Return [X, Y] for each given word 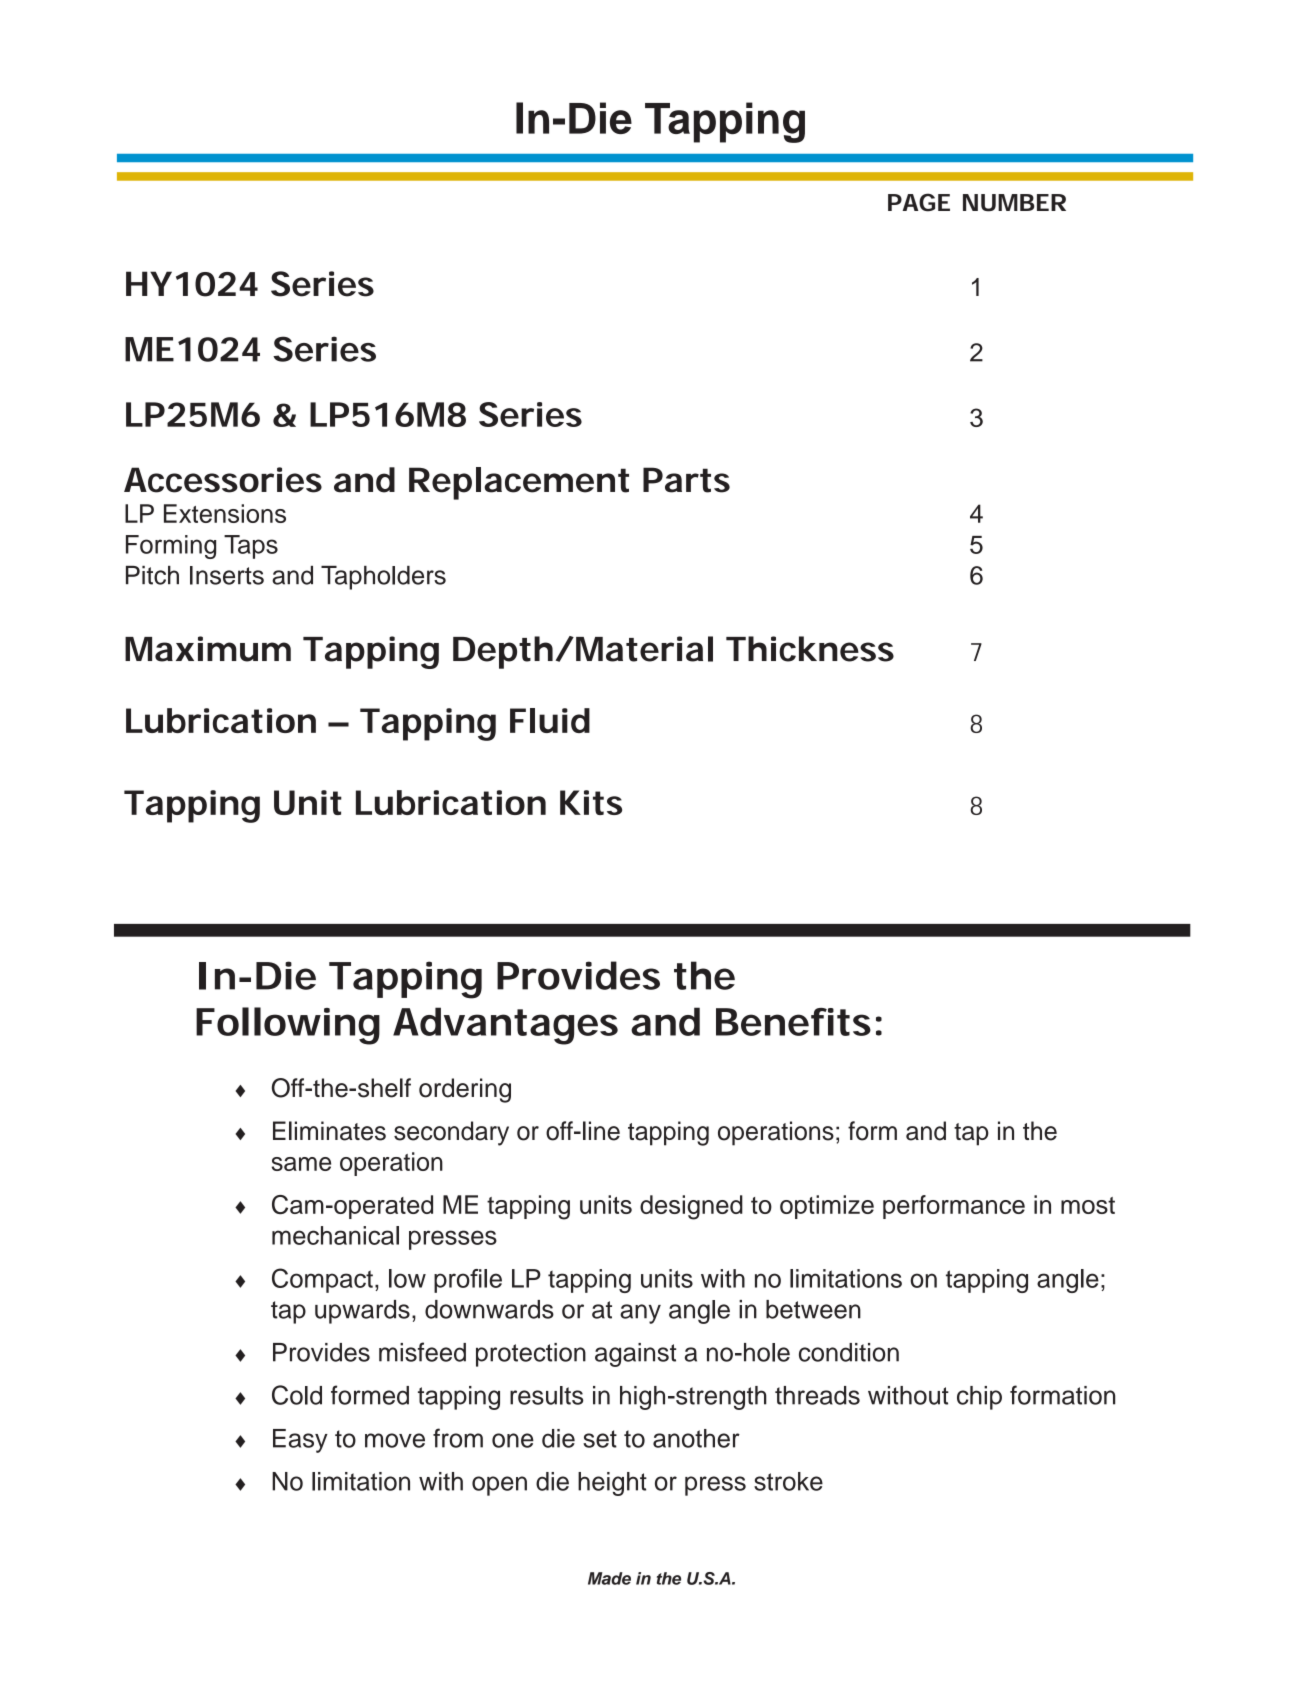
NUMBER [1014, 203]
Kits [591, 802]
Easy [300, 1441]
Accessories [223, 480]
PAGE [919, 202]
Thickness [810, 649]
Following [288, 1026]
